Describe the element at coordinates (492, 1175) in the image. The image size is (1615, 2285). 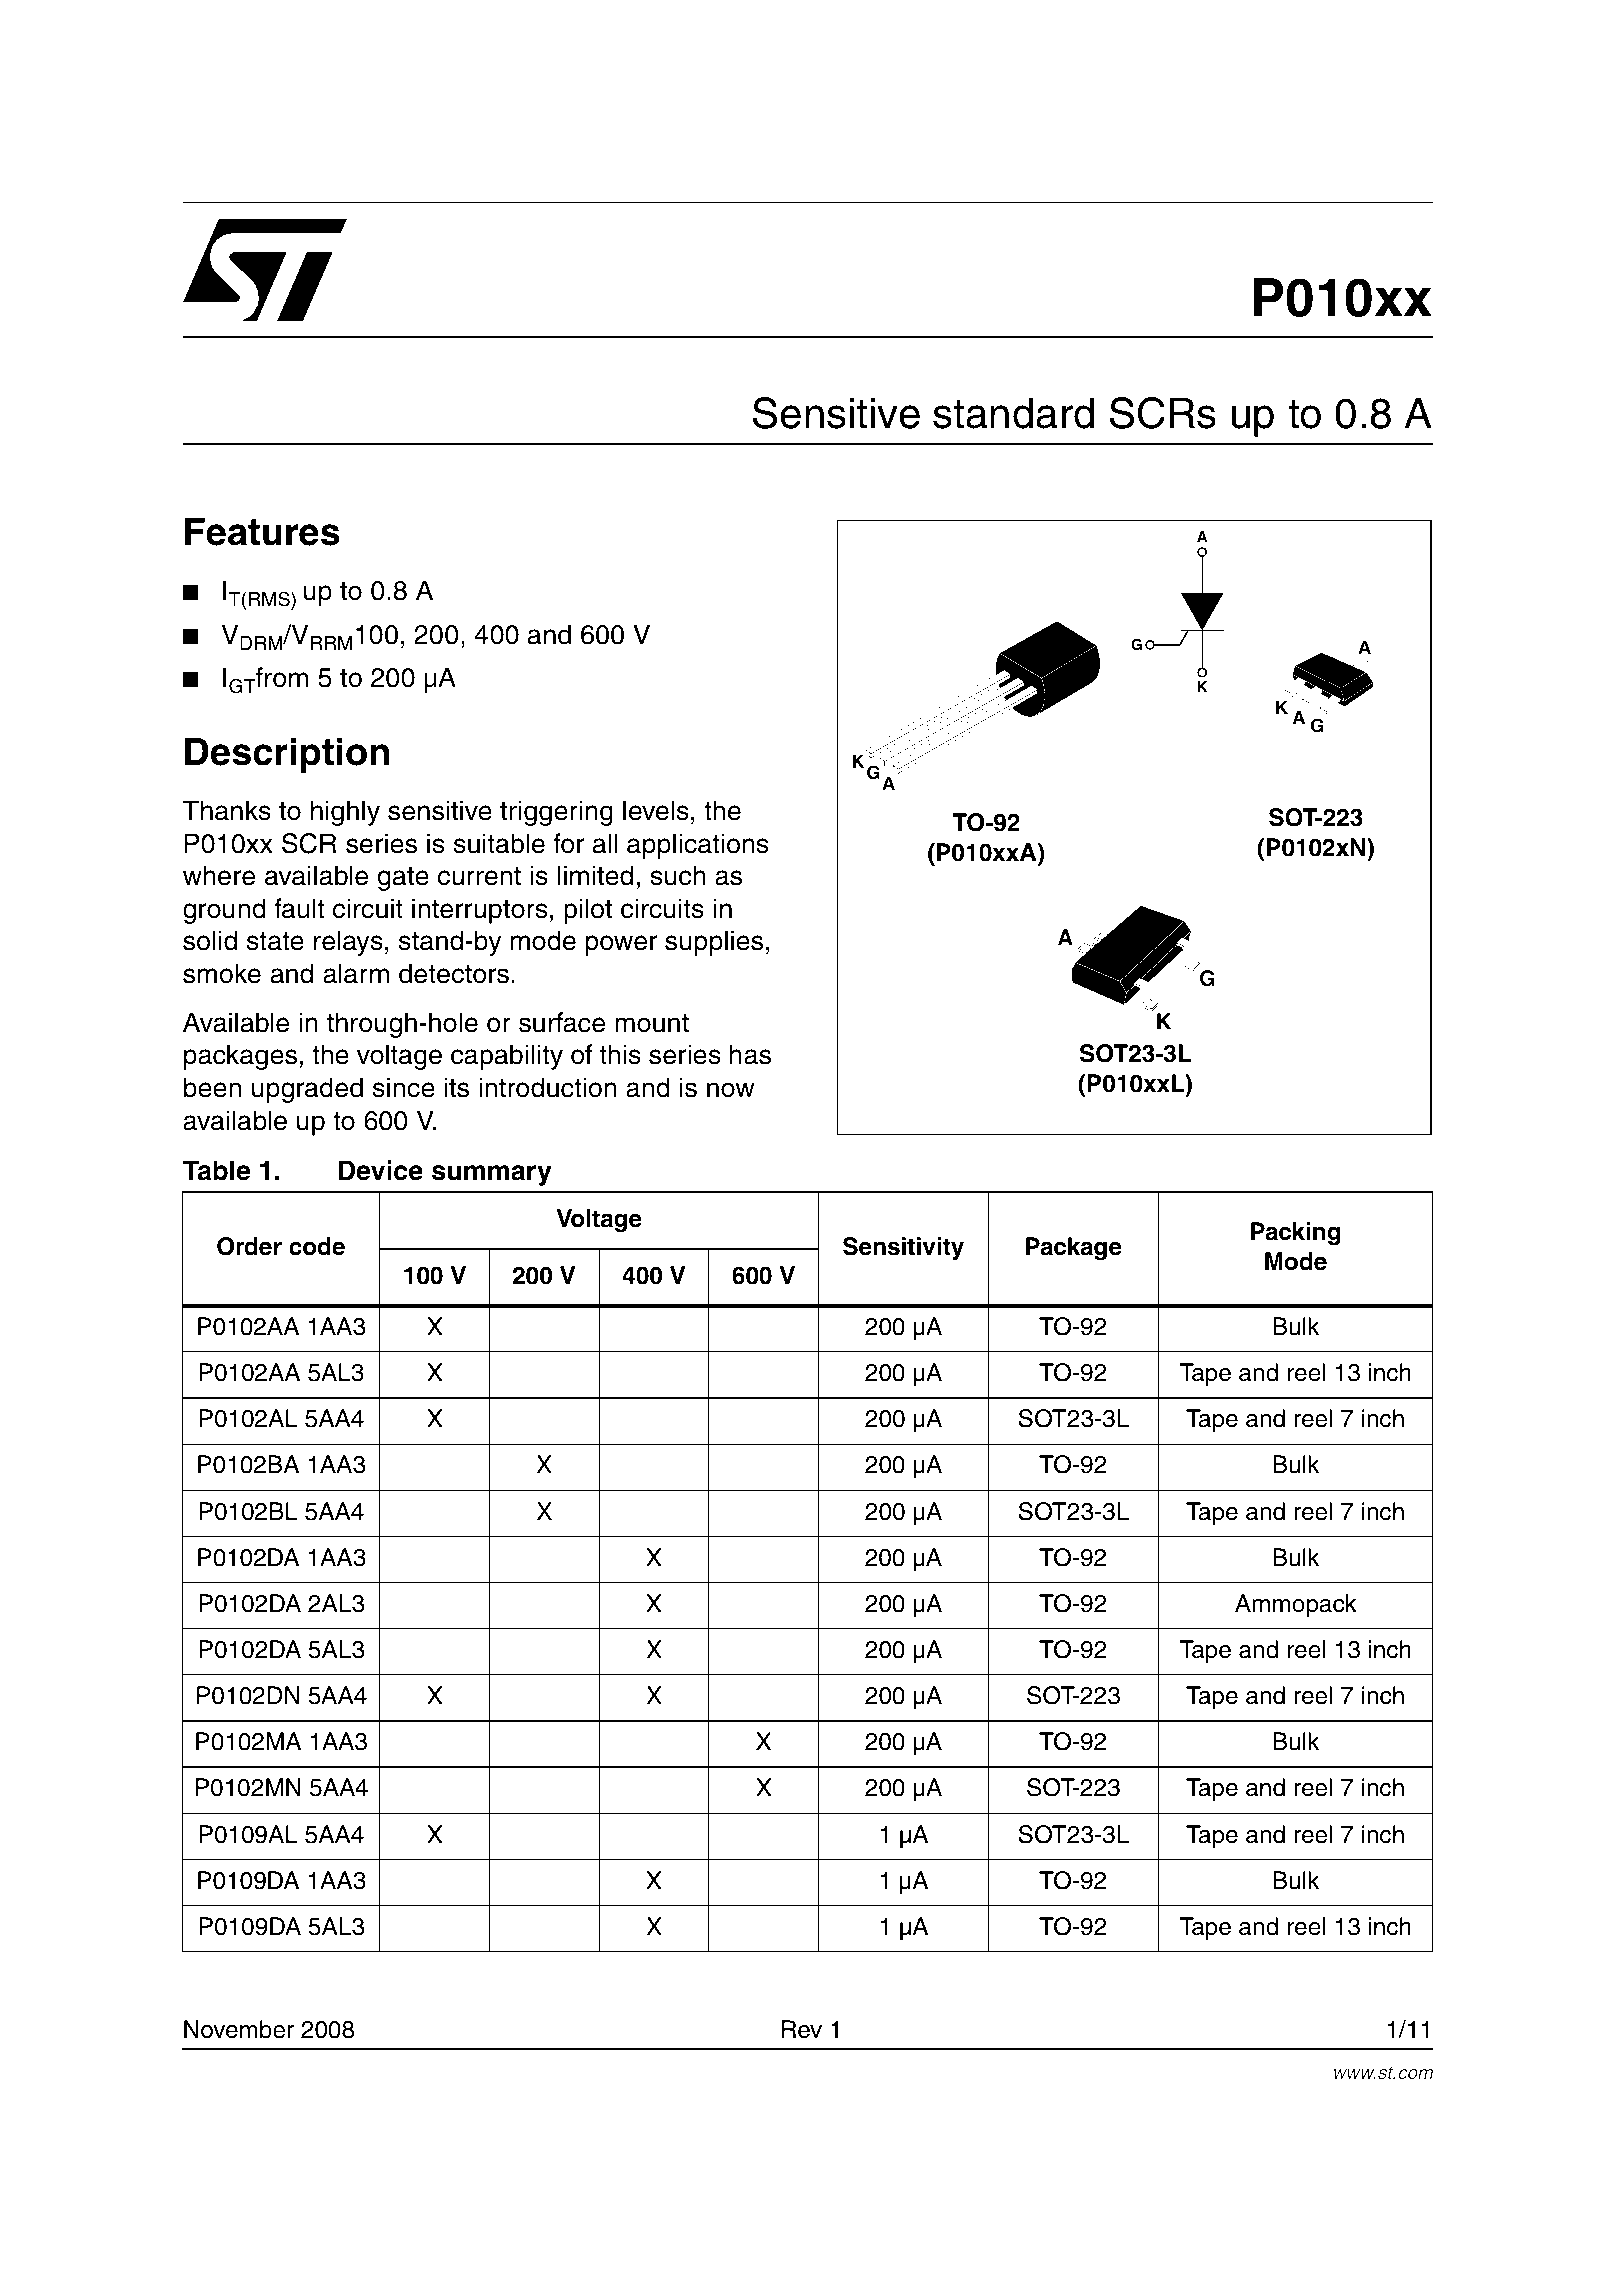
I see `summary` at that location.
